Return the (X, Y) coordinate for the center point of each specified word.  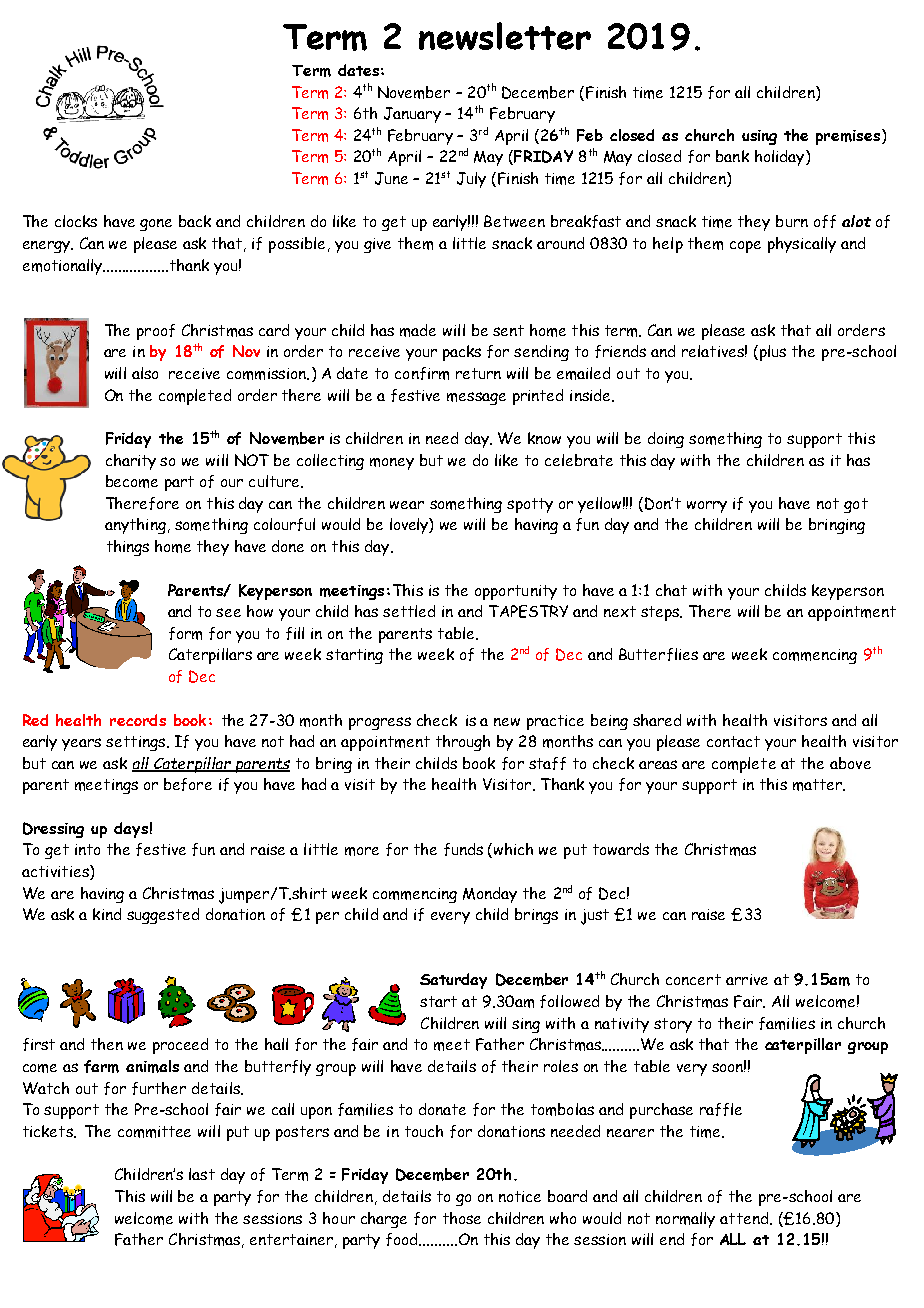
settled (409, 611)
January (412, 115)
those (462, 1218)
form (185, 633)
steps (661, 613)
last (202, 1174)
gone (156, 225)
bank (732, 156)
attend (744, 1218)
